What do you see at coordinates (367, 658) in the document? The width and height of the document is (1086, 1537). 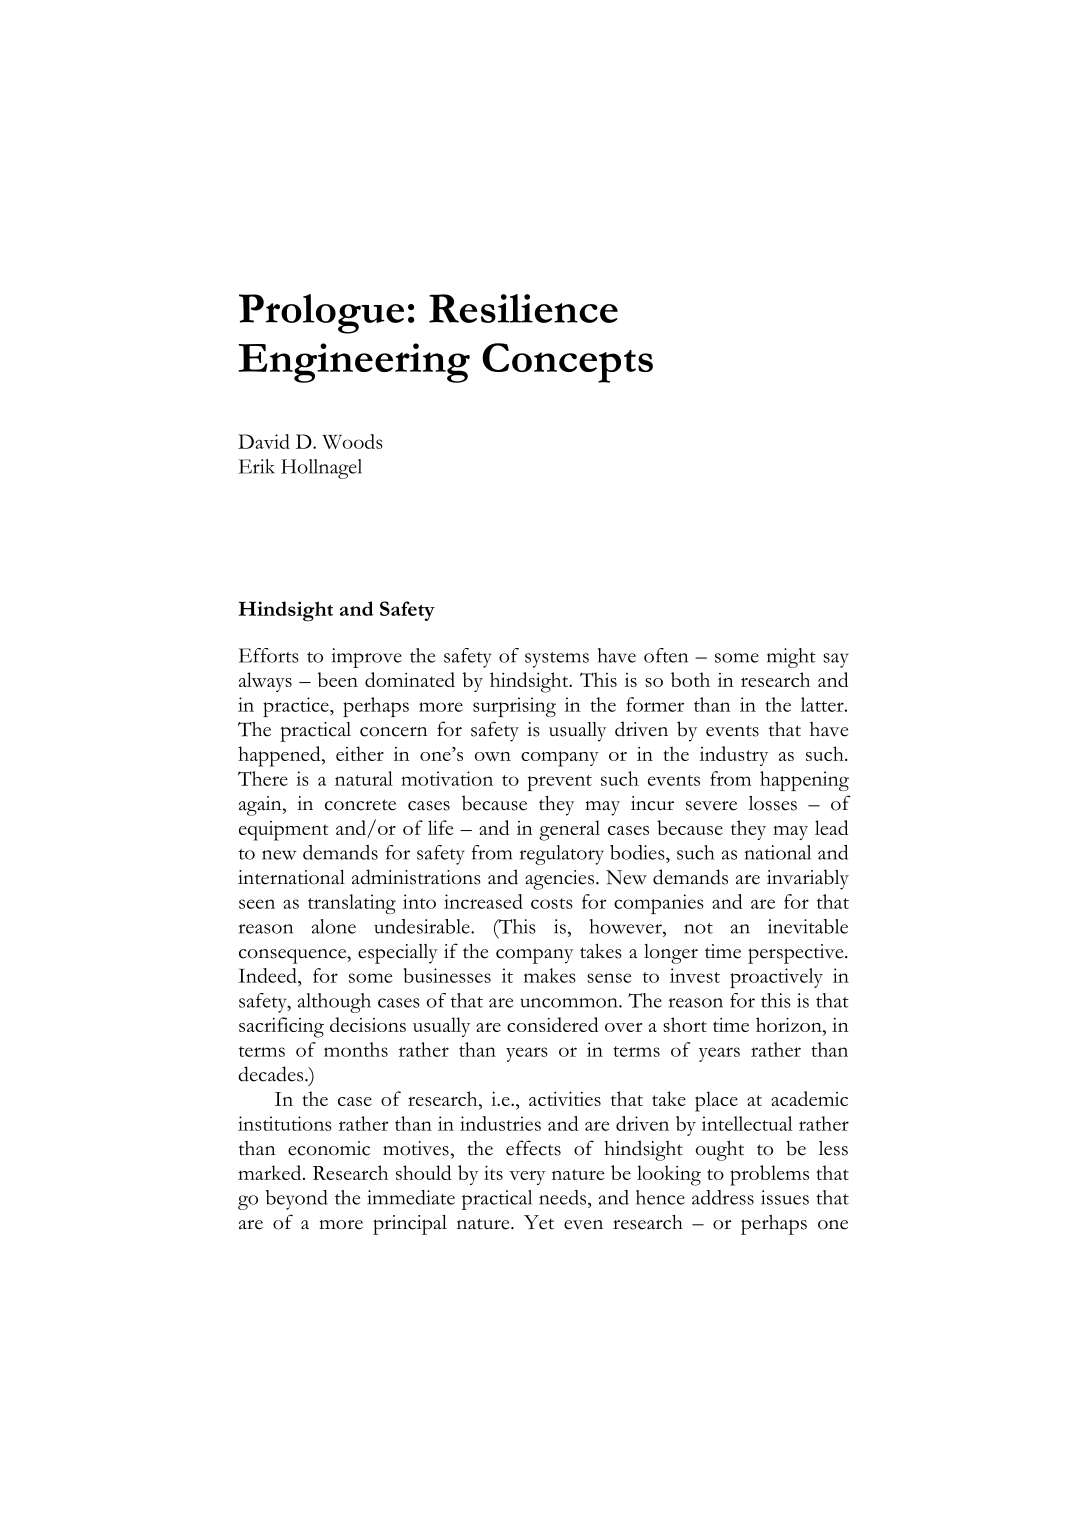 I see `improve` at bounding box center [367, 658].
